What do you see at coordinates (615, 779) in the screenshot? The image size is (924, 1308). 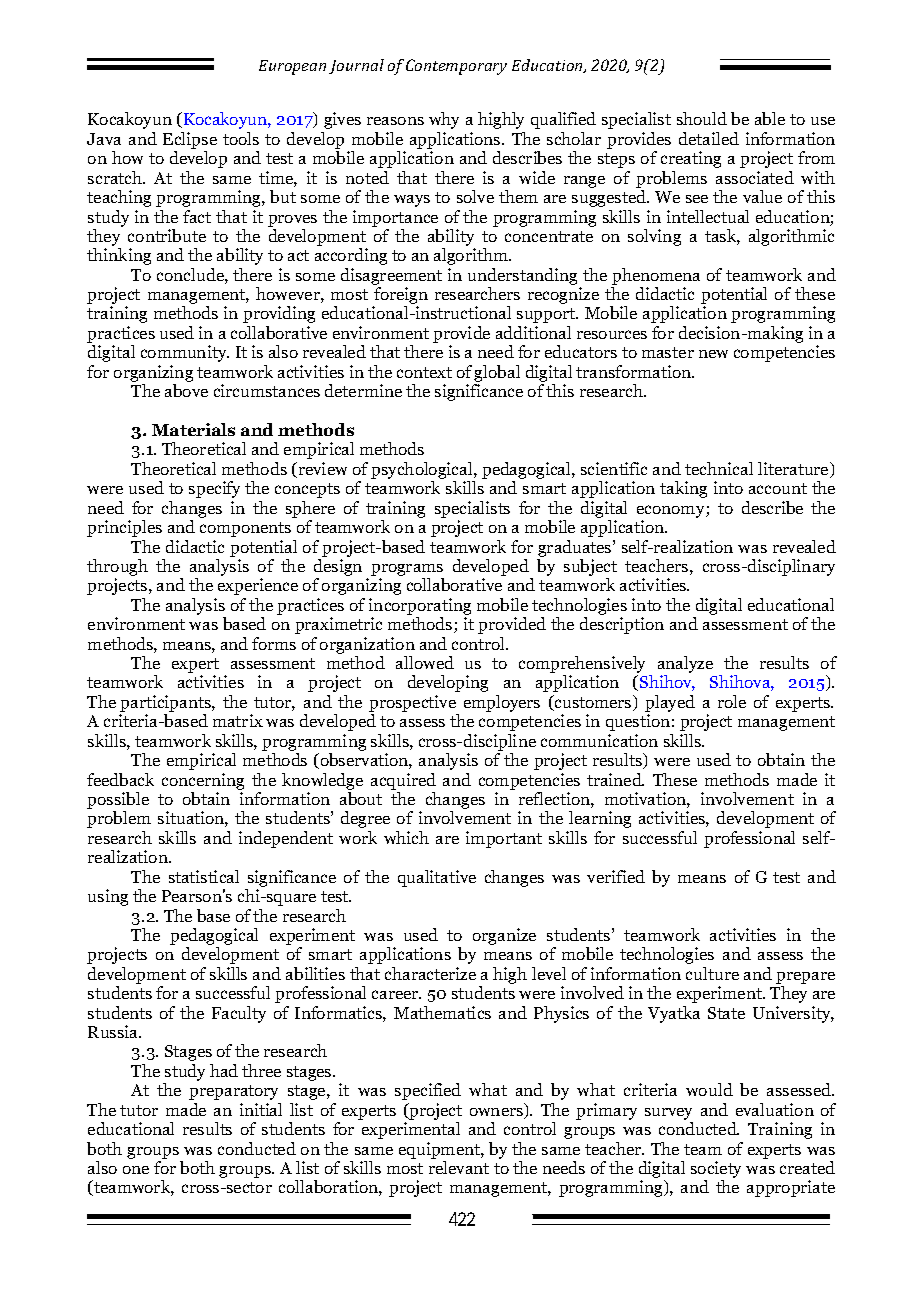 I see `trained` at bounding box center [615, 779].
